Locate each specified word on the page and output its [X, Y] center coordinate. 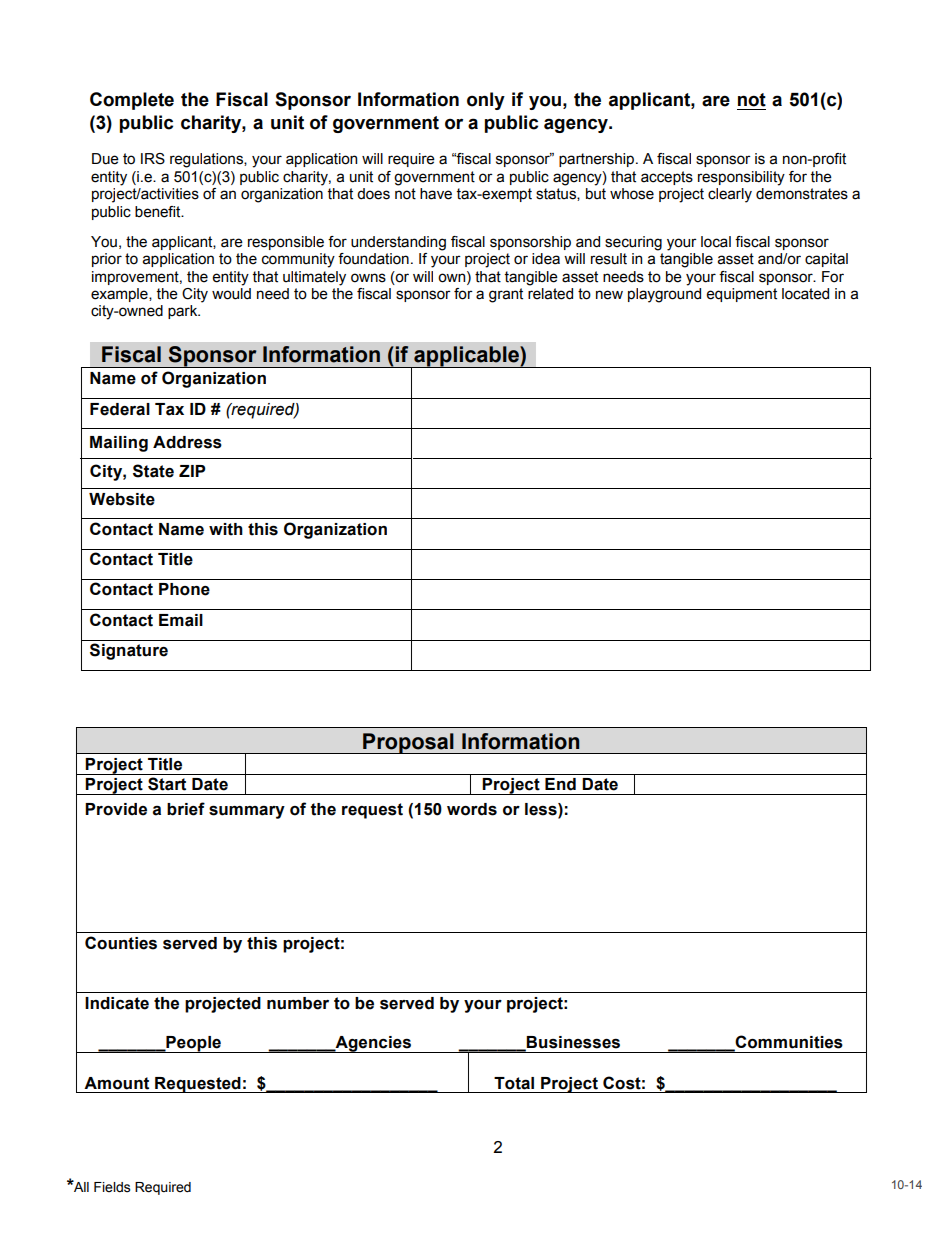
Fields [112, 1187]
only [486, 101]
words [472, 809]
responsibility [741, 178]
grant [506, 295]
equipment [742, 295]
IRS [153, 159]
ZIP [192, 471]
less [542, 809]
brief [186, 809]
